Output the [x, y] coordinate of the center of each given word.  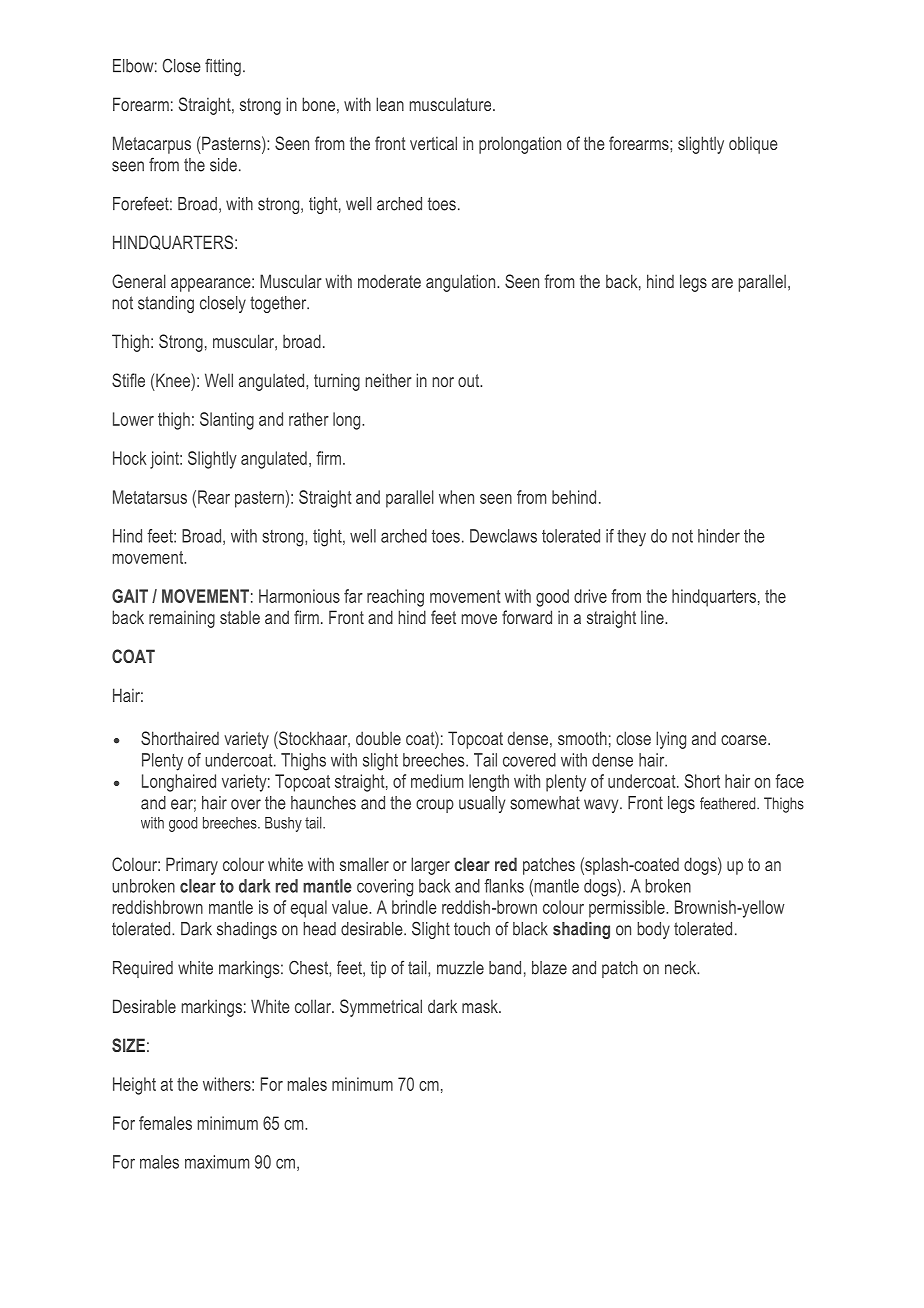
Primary [192, 866]
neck [682, 968]
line [653, 617]
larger [430, 866]
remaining [182, 619]
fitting [223, 67]
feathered [729, 803]
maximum [217, 1162]
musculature [452, 104]
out [470, 380]
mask [481, 1006]
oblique [753, 145]
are [722, 283]
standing [166, 304]
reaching [395, 598]
